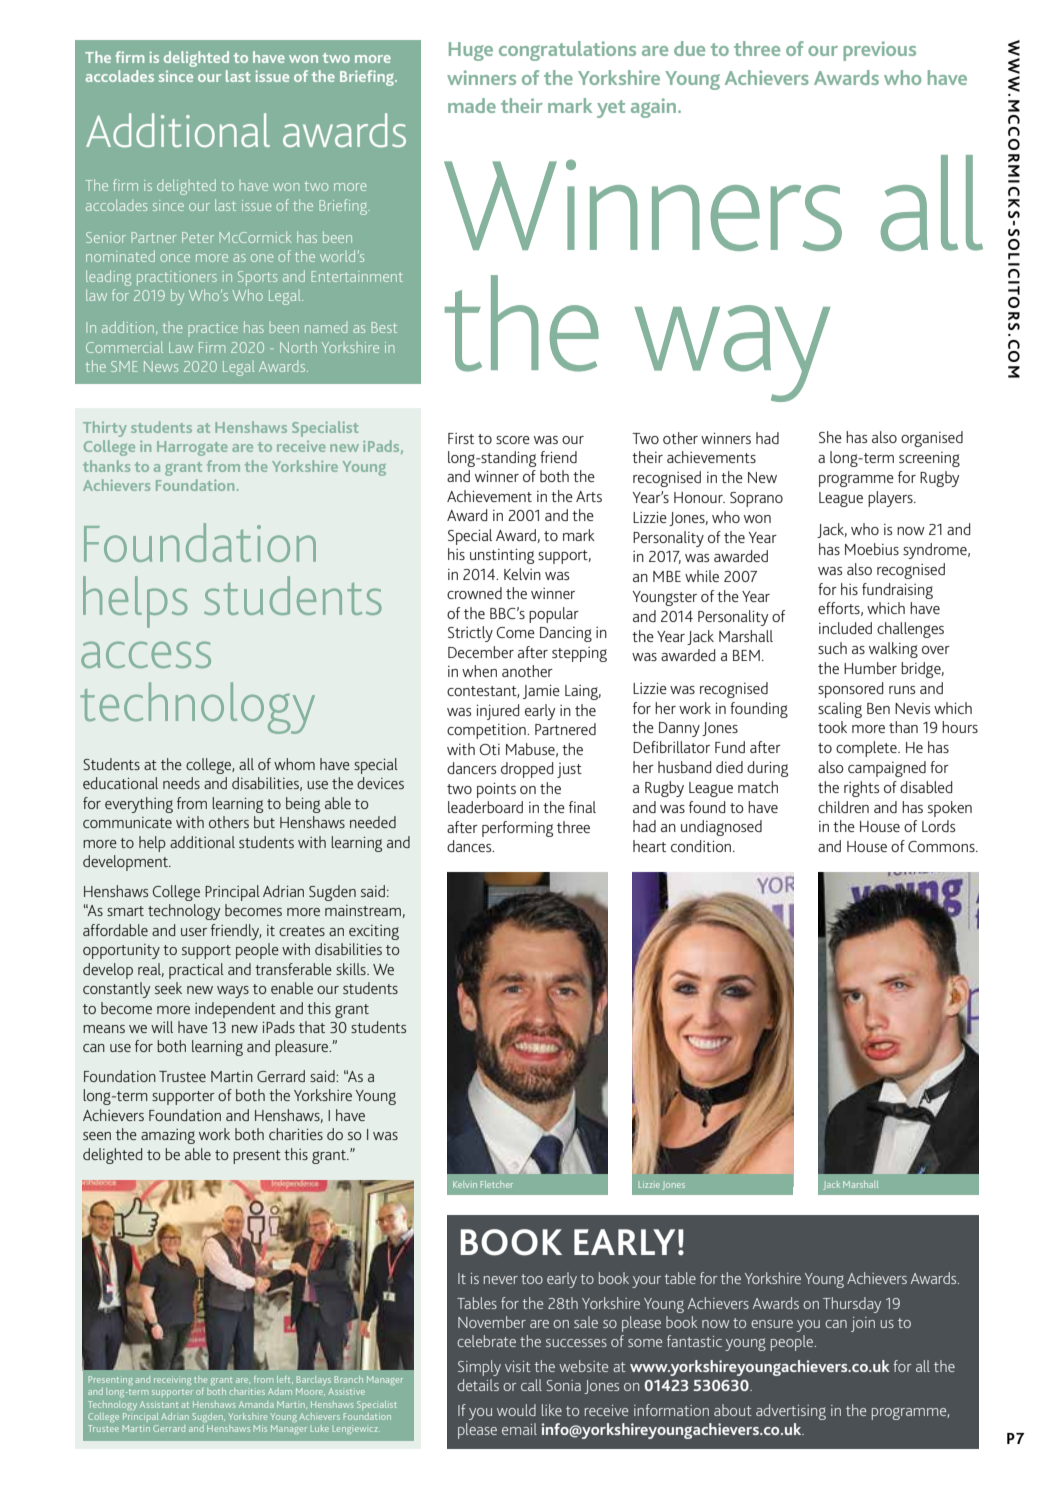 This document has height=1489, width=1053. I want to click on will, so click(162, 1027).
